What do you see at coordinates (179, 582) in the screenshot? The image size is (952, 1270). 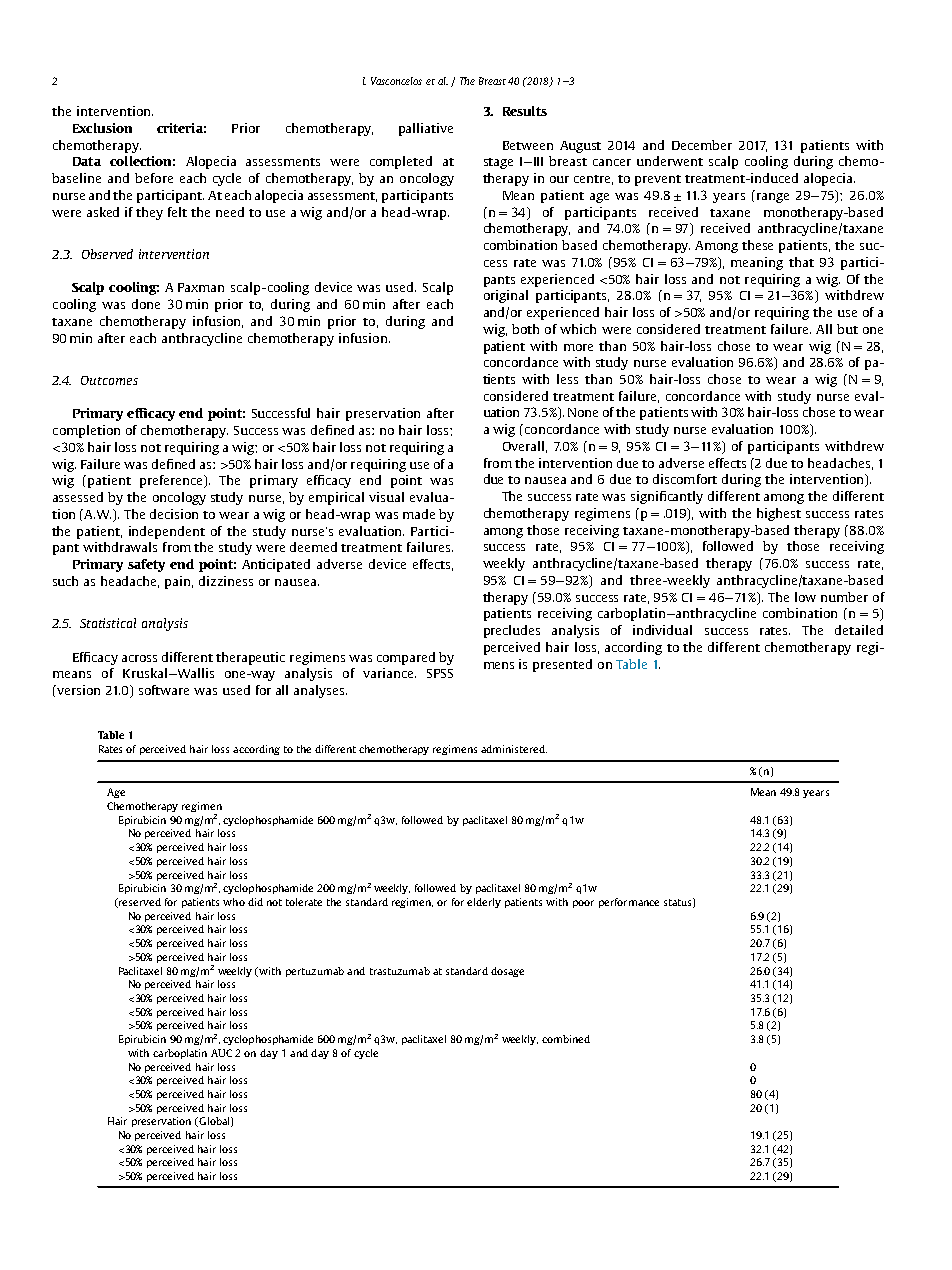 I see `pain` at bounding box center [179, 582].
